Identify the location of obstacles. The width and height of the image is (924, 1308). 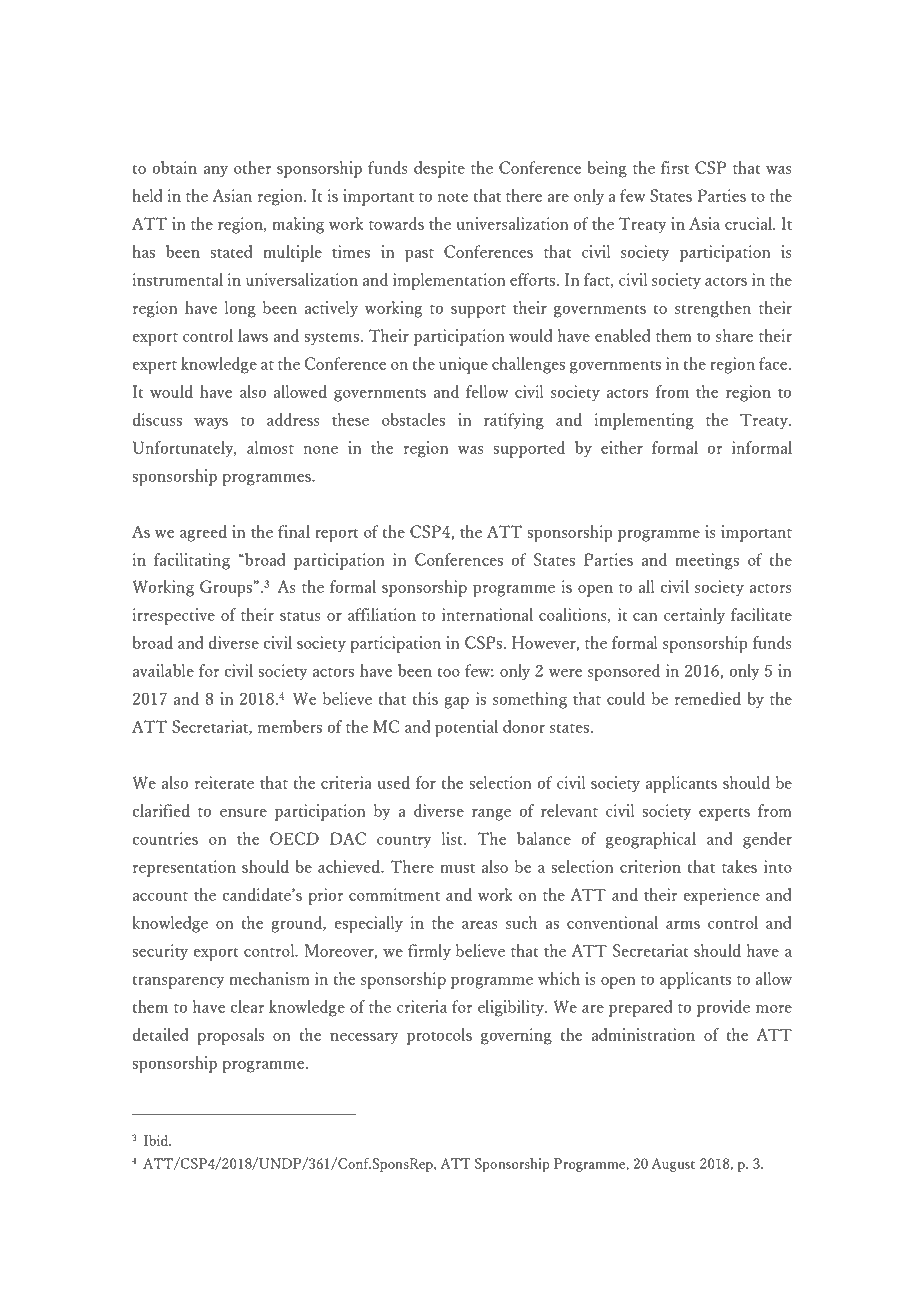
(413, 419).
